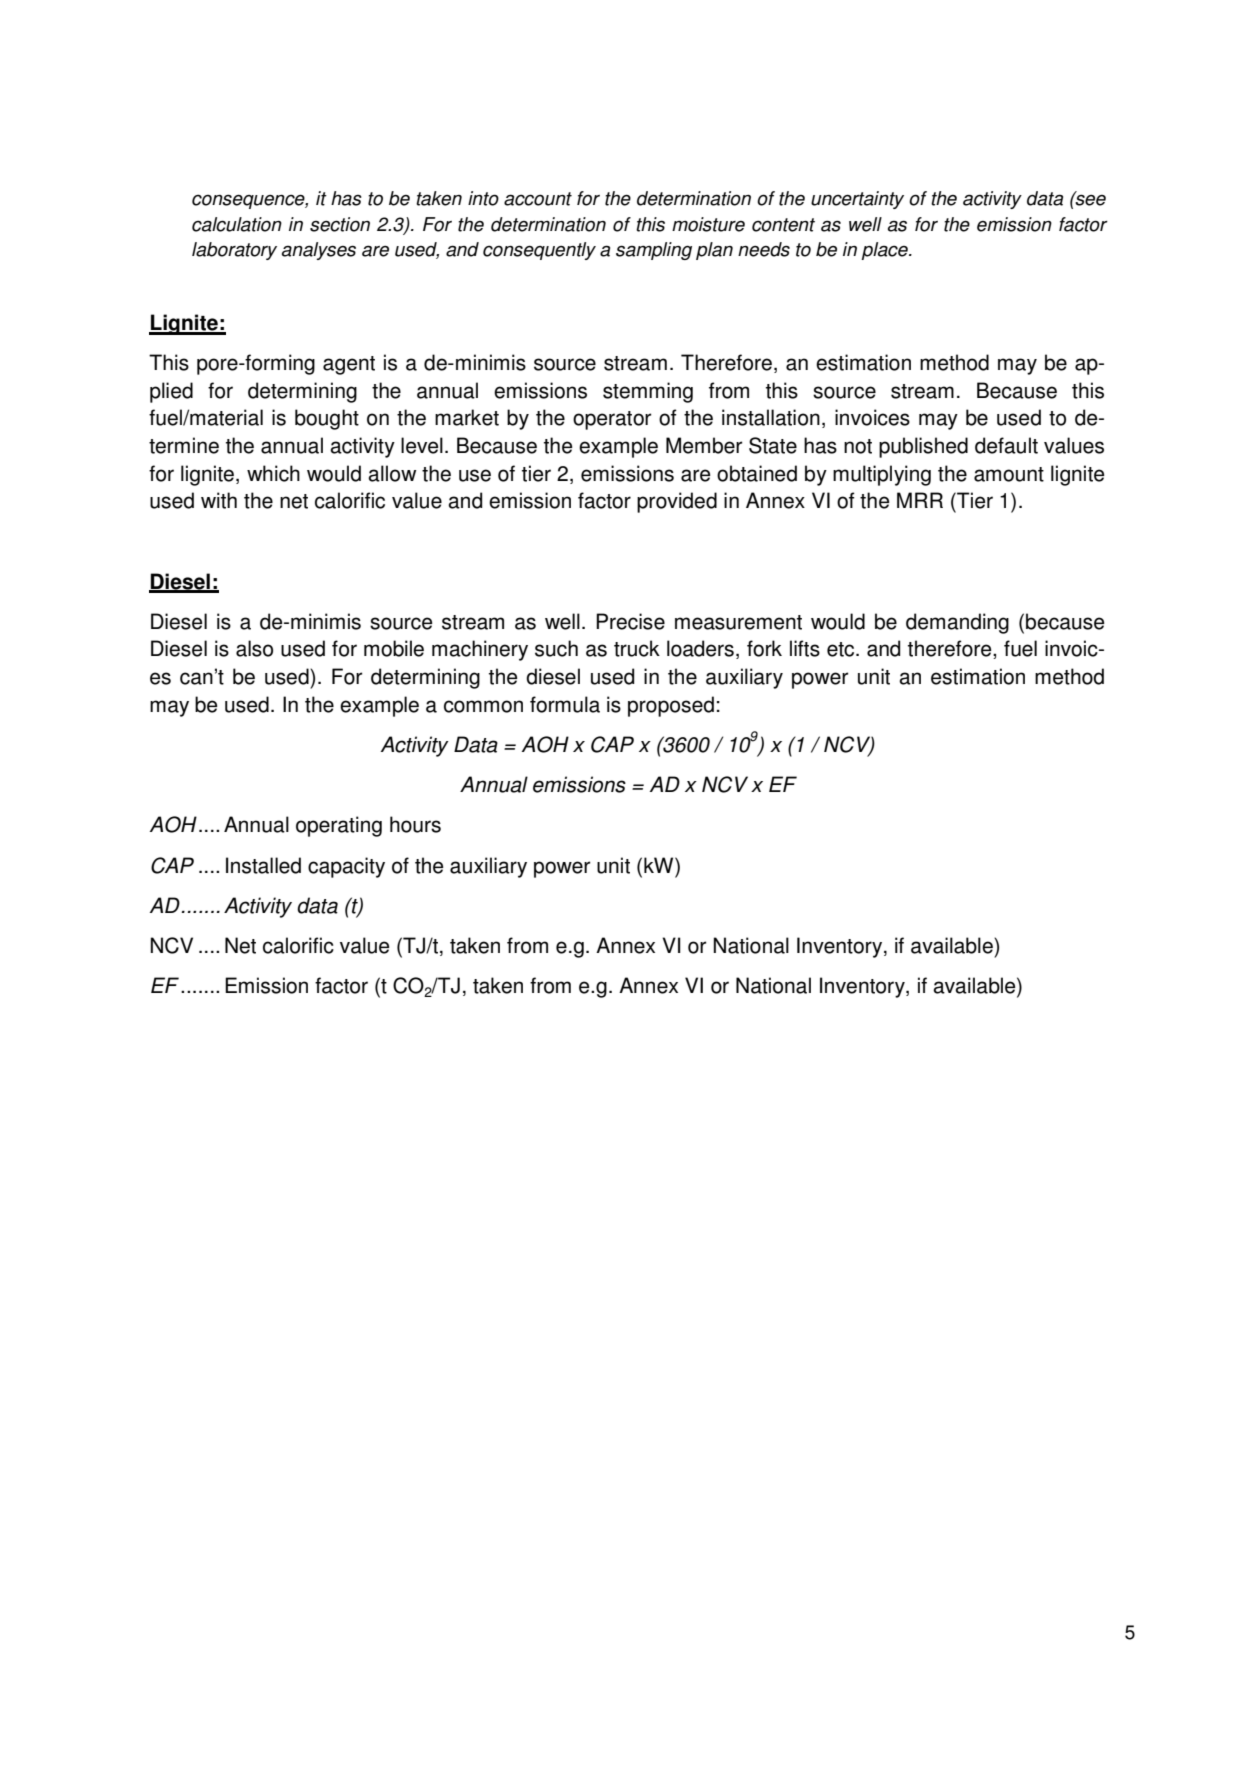 This screenshot has height=1774, width=1254. What do you see at coordinates (254, 648) in the screenshot?
I see `also` at bounding box center [254, 648].
